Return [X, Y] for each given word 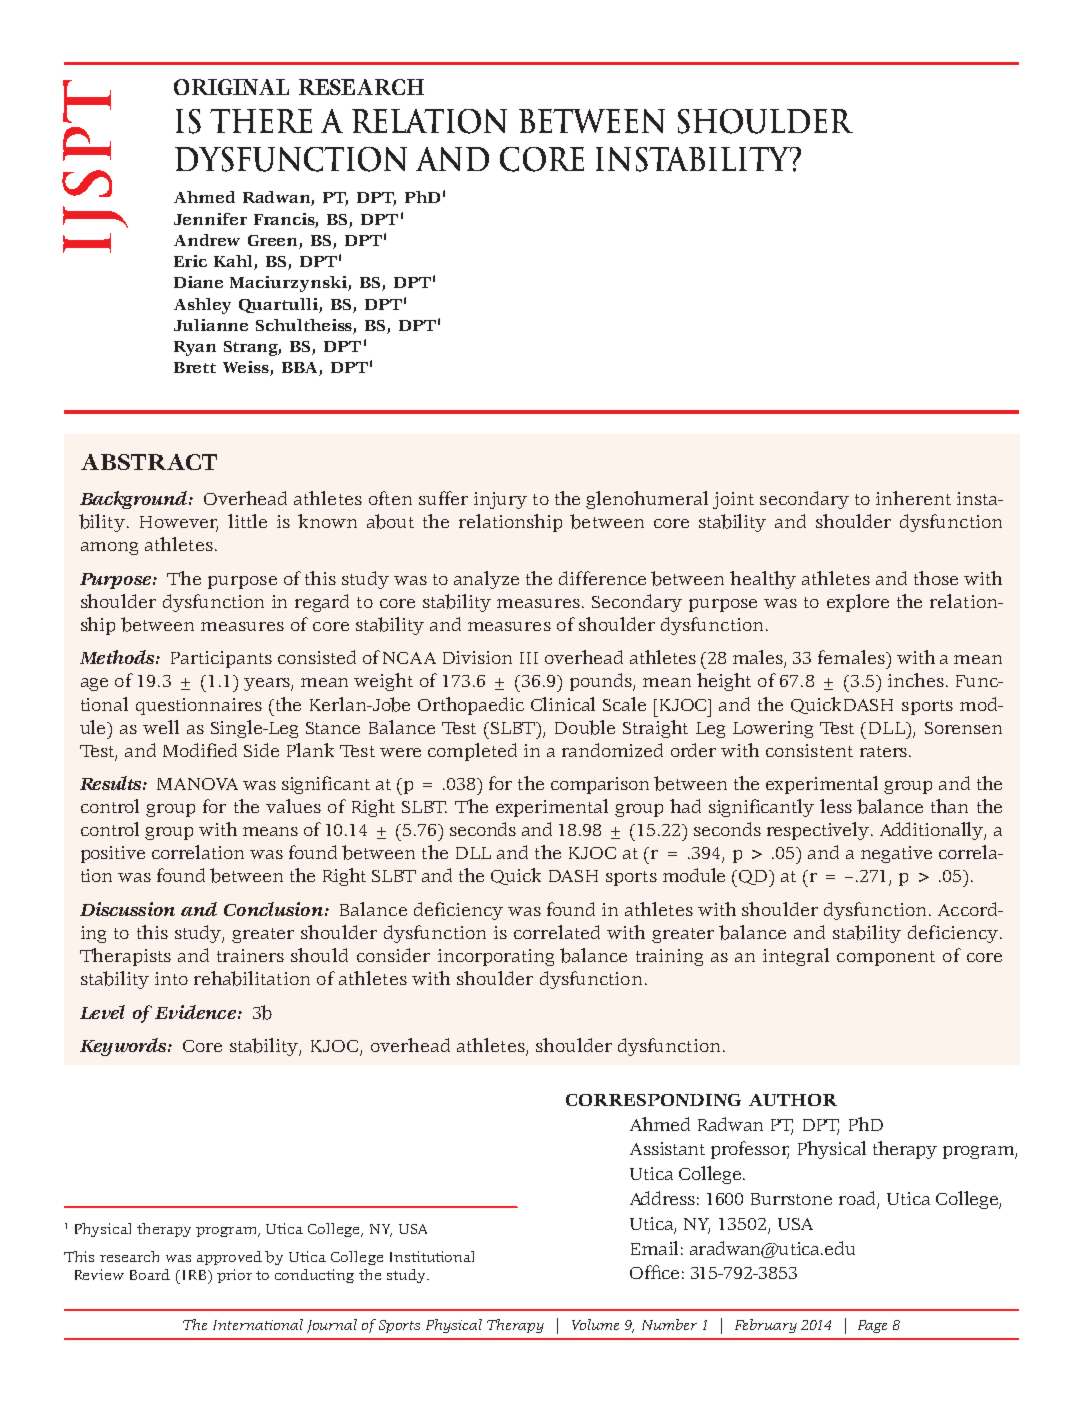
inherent [913, 498]
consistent [809, 750]
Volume [595, 1324]
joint [733, 500]
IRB [194, 1275]
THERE [261, 121]
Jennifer [210, 219]
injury [500, 500]
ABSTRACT [149, 462]
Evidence [195, 1012]
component [886, 958]
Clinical [563, 704]
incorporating [496, 957]
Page [872, 1326]
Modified [200, 750]
